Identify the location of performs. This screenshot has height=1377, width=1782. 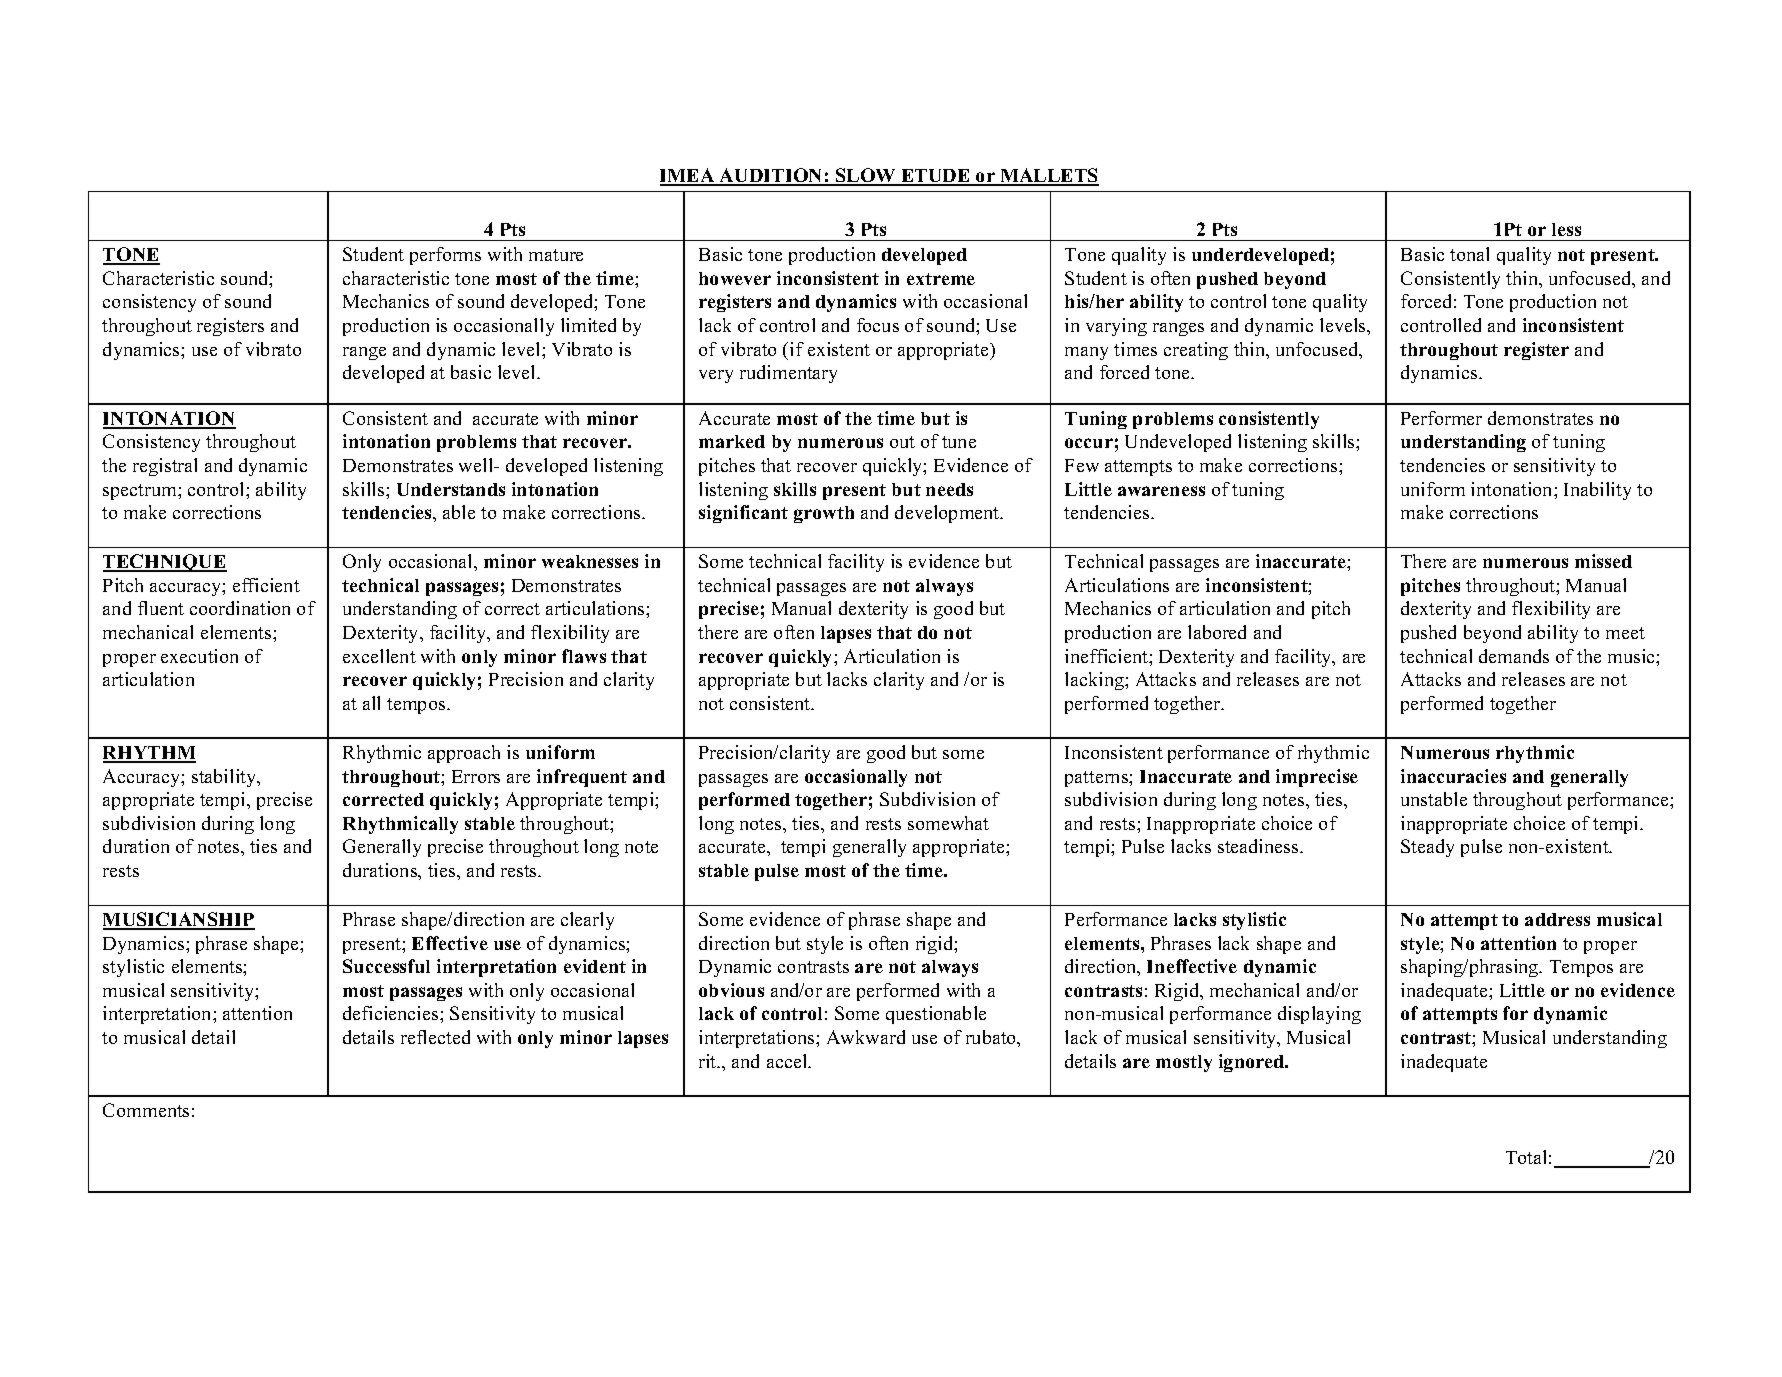
(445, 256).
